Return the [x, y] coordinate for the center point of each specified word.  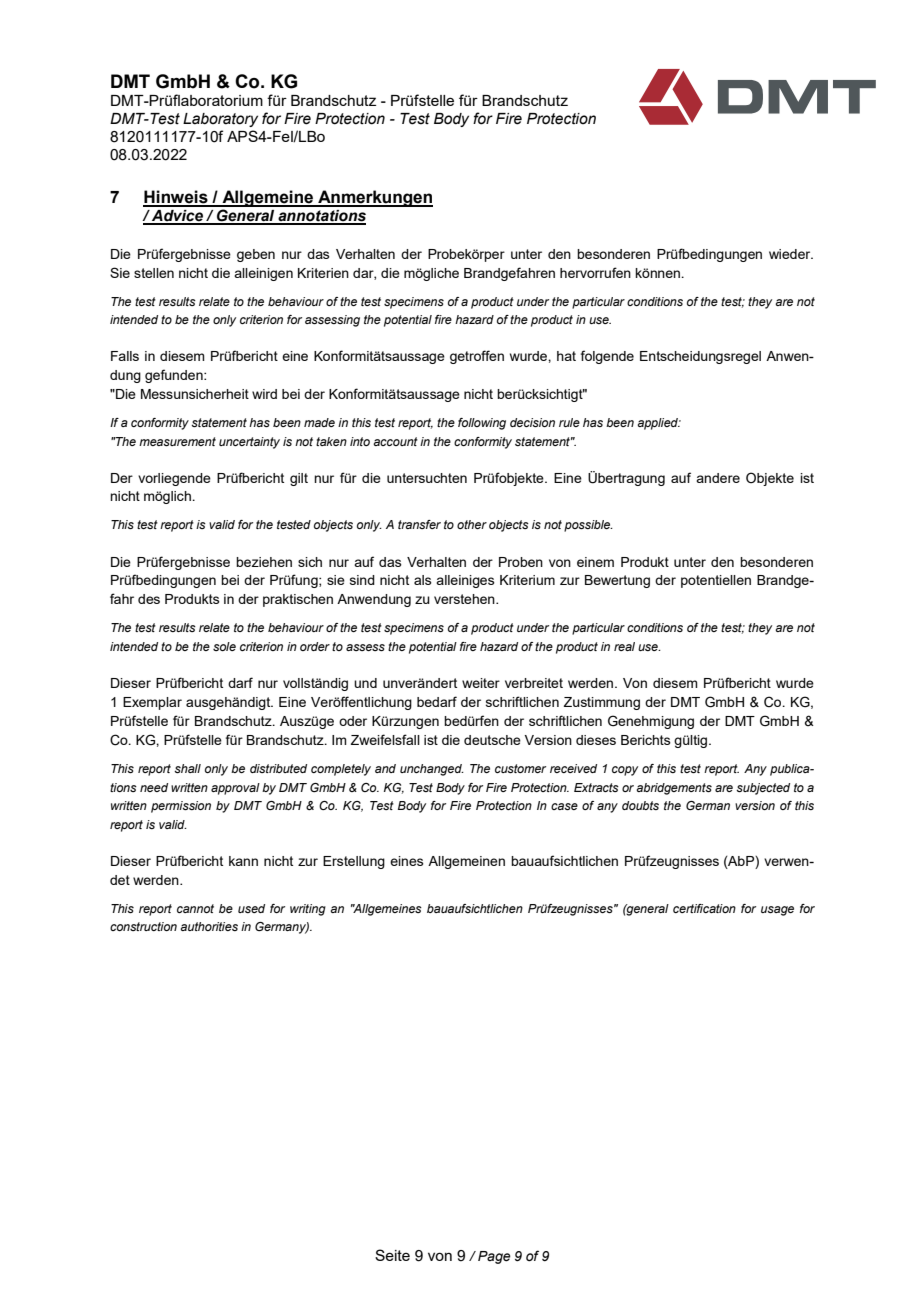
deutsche [492, 740]
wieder [791, 254]
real [624, 646]
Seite [392, 1255]
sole [224, 646]
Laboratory [220, 120]
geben [256, 255]
